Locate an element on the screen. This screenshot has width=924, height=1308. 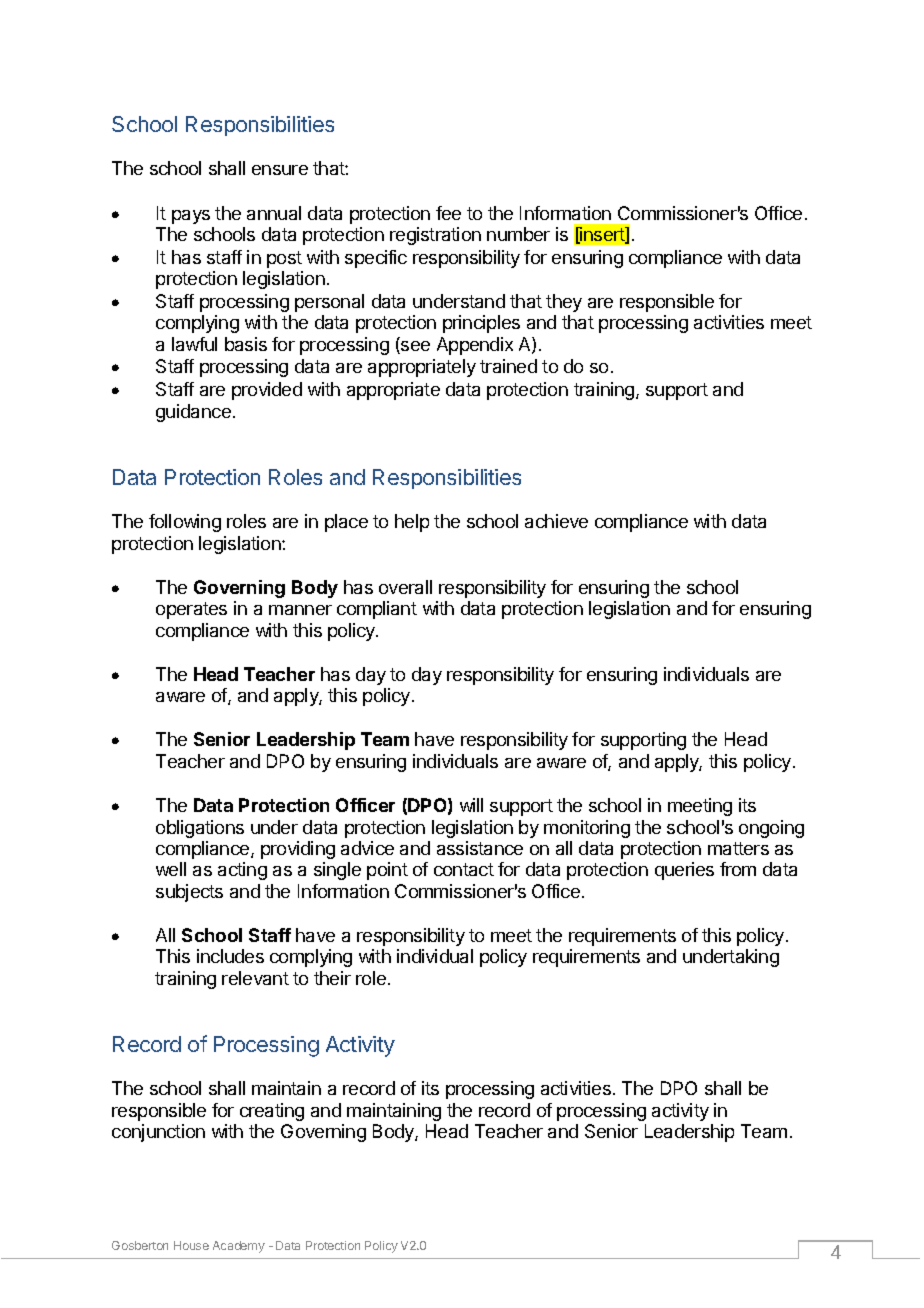
following is located at coordinates (185, 523).
